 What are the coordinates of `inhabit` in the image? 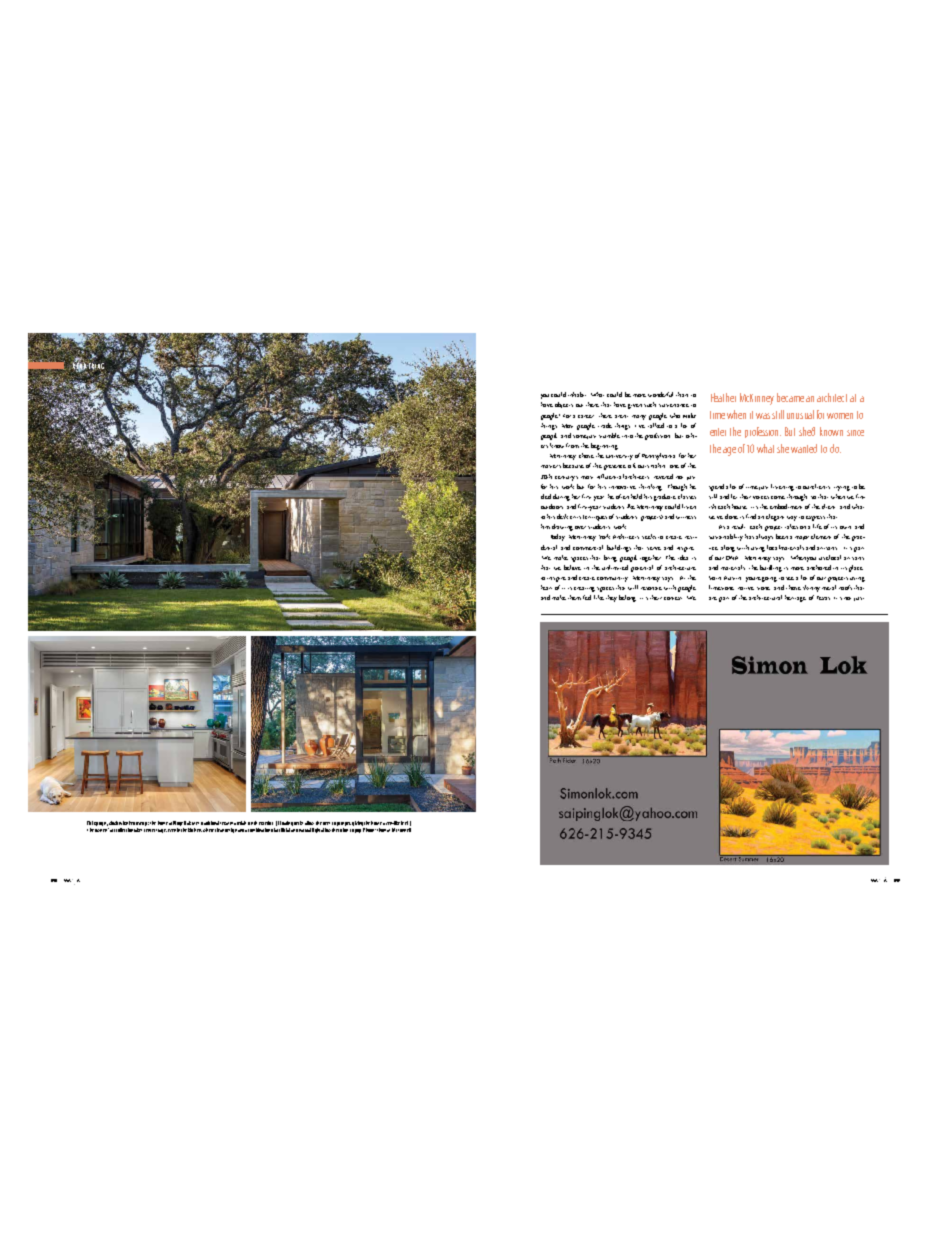 It's located at (577, 394).
